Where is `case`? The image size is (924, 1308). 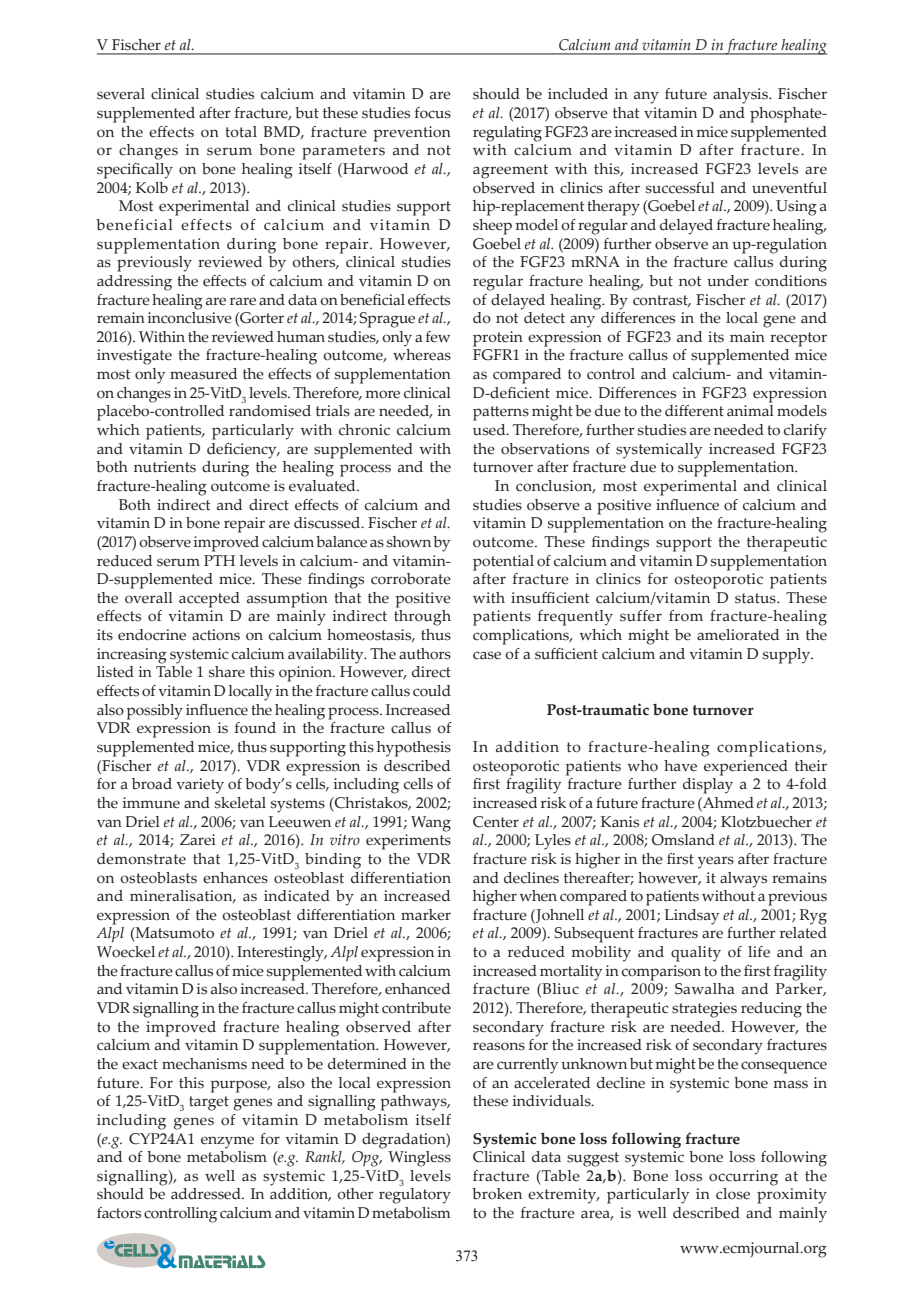
case is located at coordinates (487, 655).
